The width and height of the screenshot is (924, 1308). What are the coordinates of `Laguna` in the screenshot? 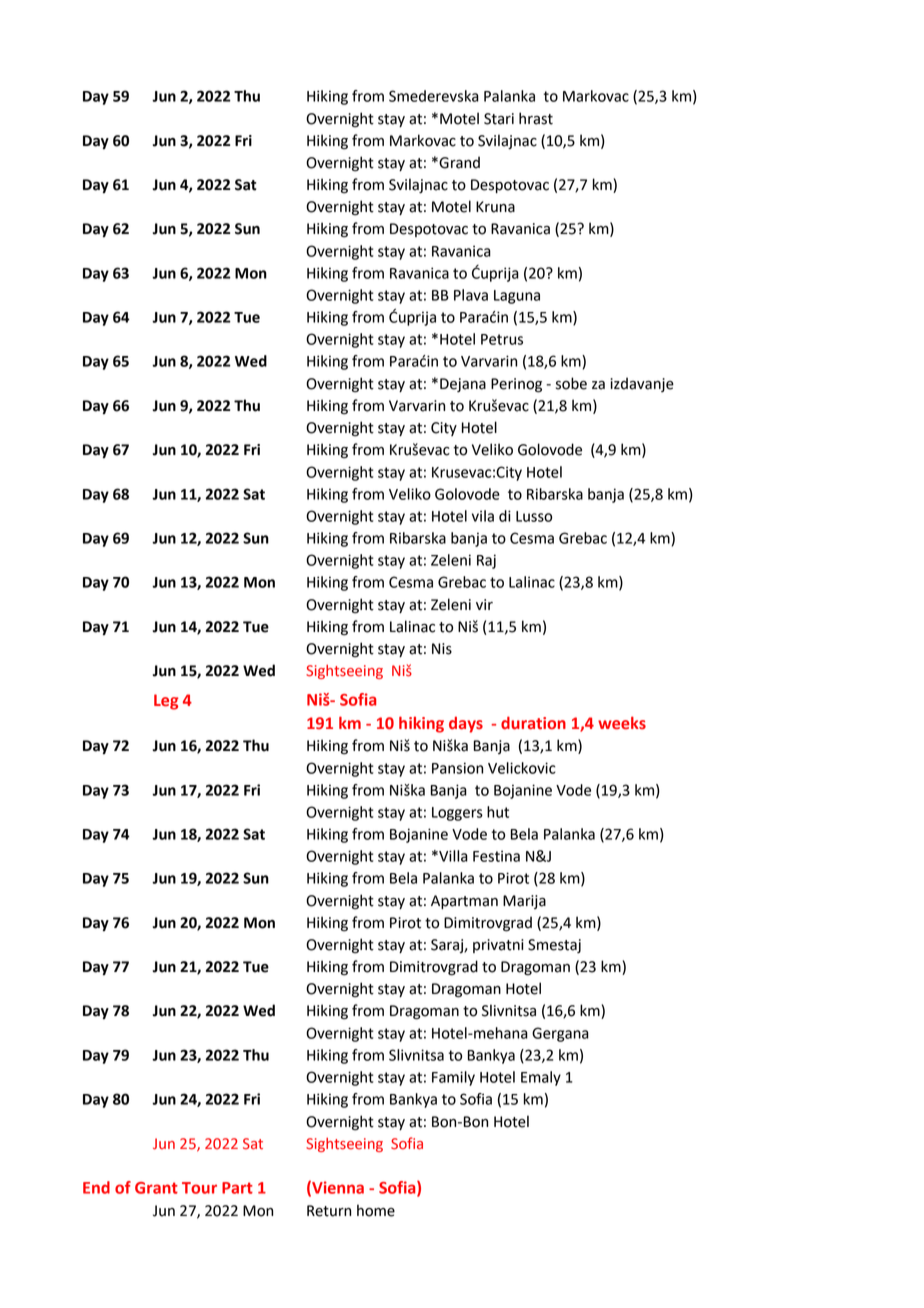 It's located at (517, 297).
